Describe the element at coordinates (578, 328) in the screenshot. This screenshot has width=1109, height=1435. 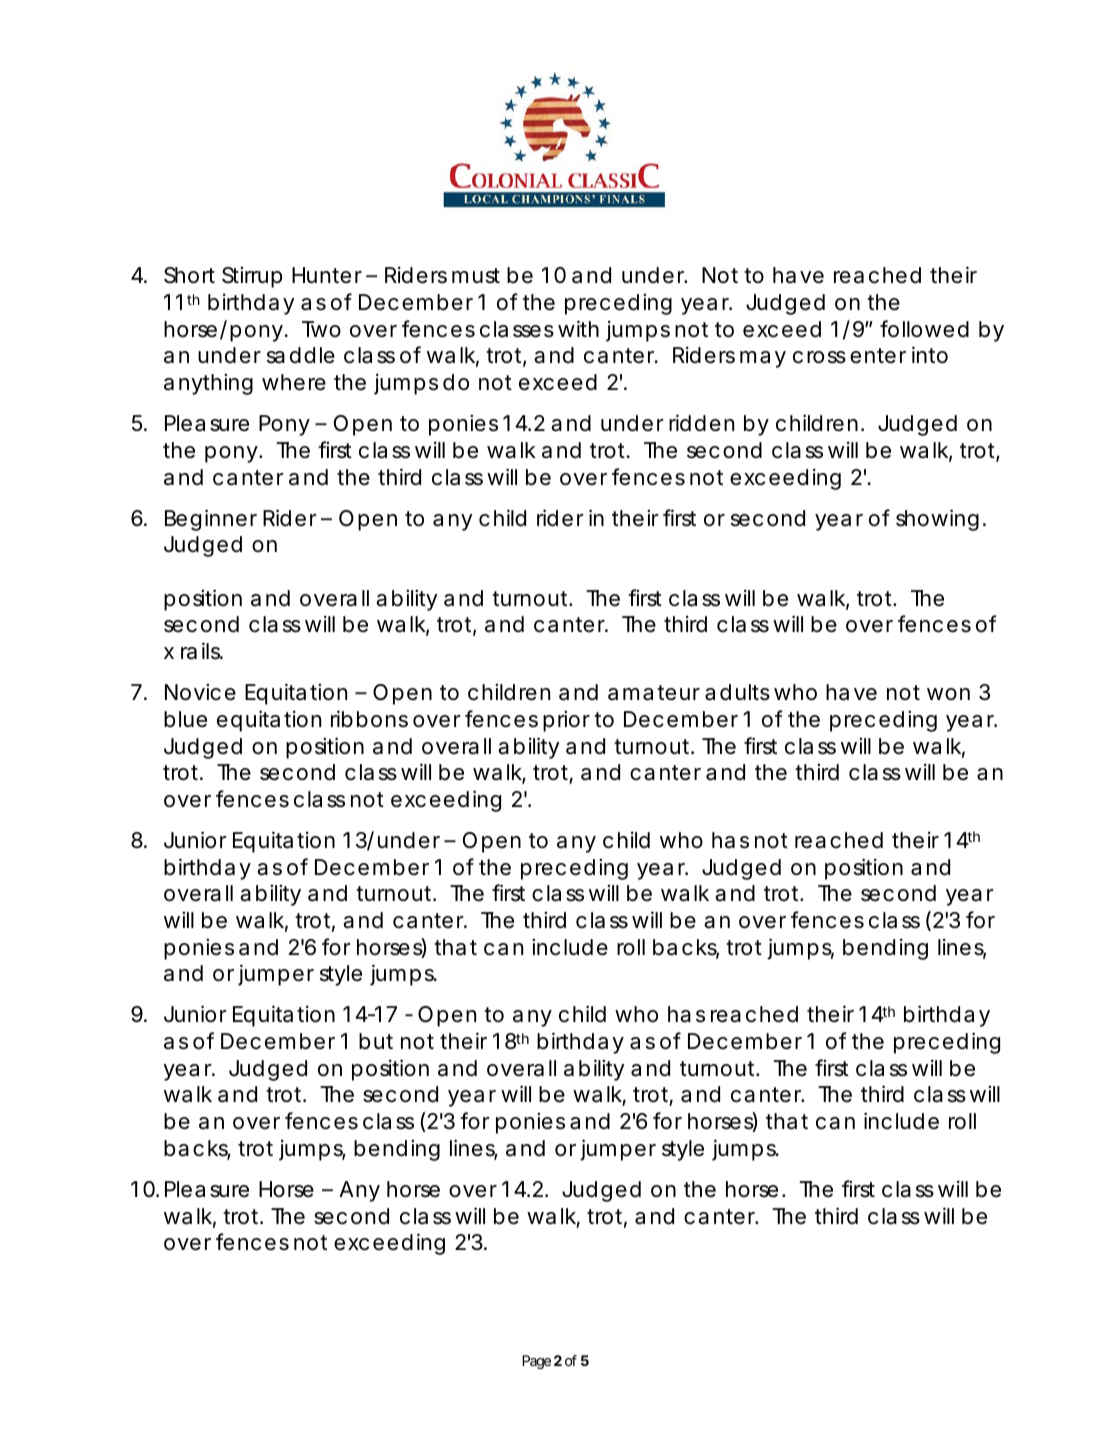
I see `with` at that location.
